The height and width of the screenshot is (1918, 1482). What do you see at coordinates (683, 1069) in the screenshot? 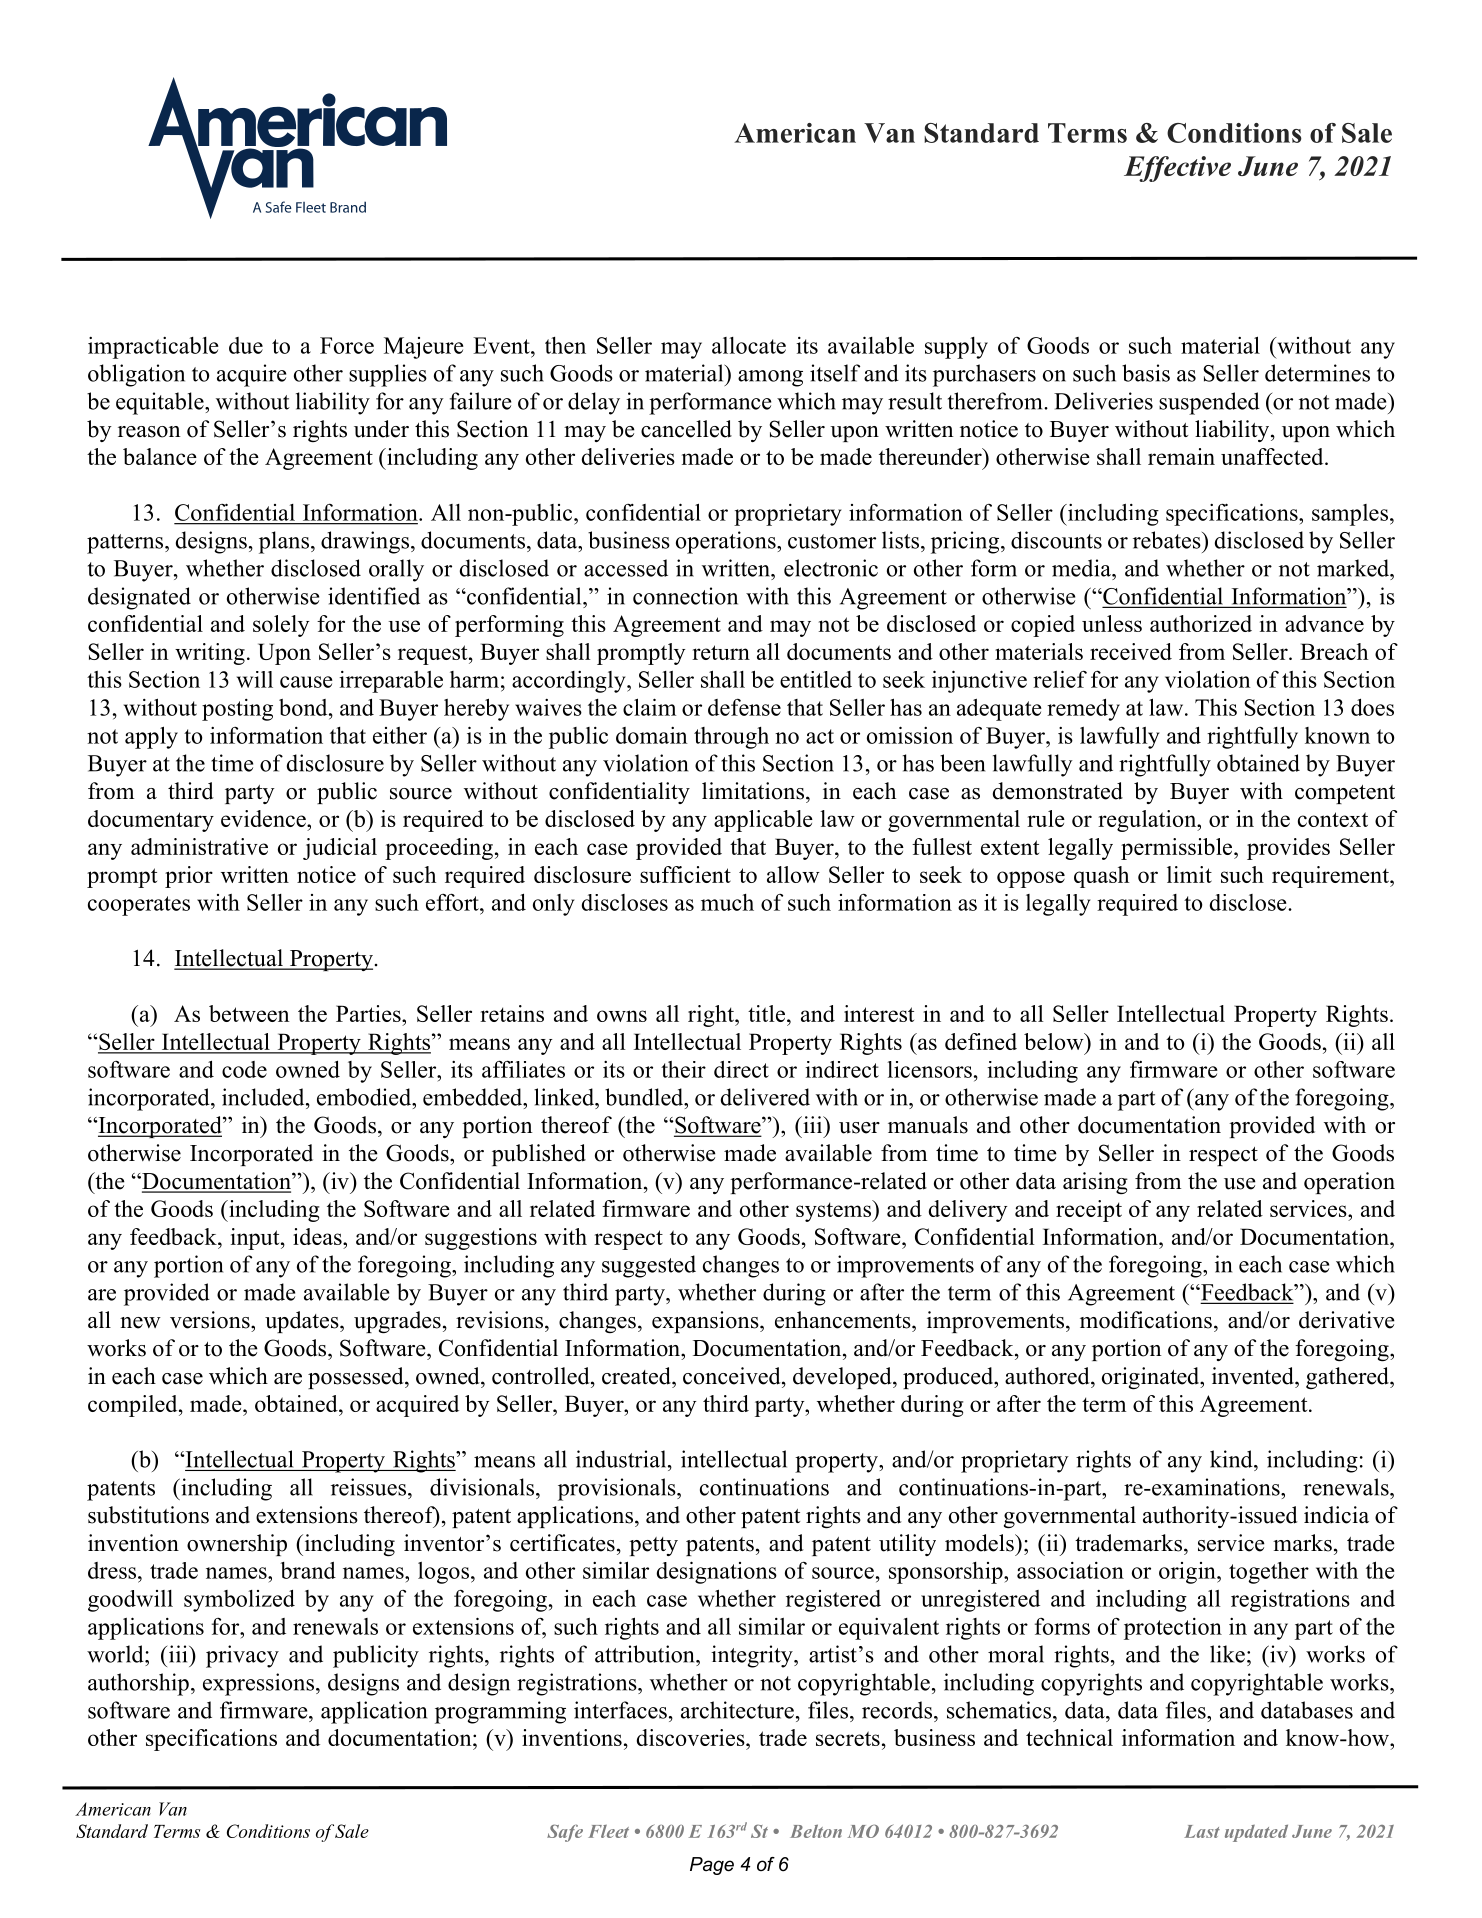
I see `their` at bounding box center [683, 1069].
